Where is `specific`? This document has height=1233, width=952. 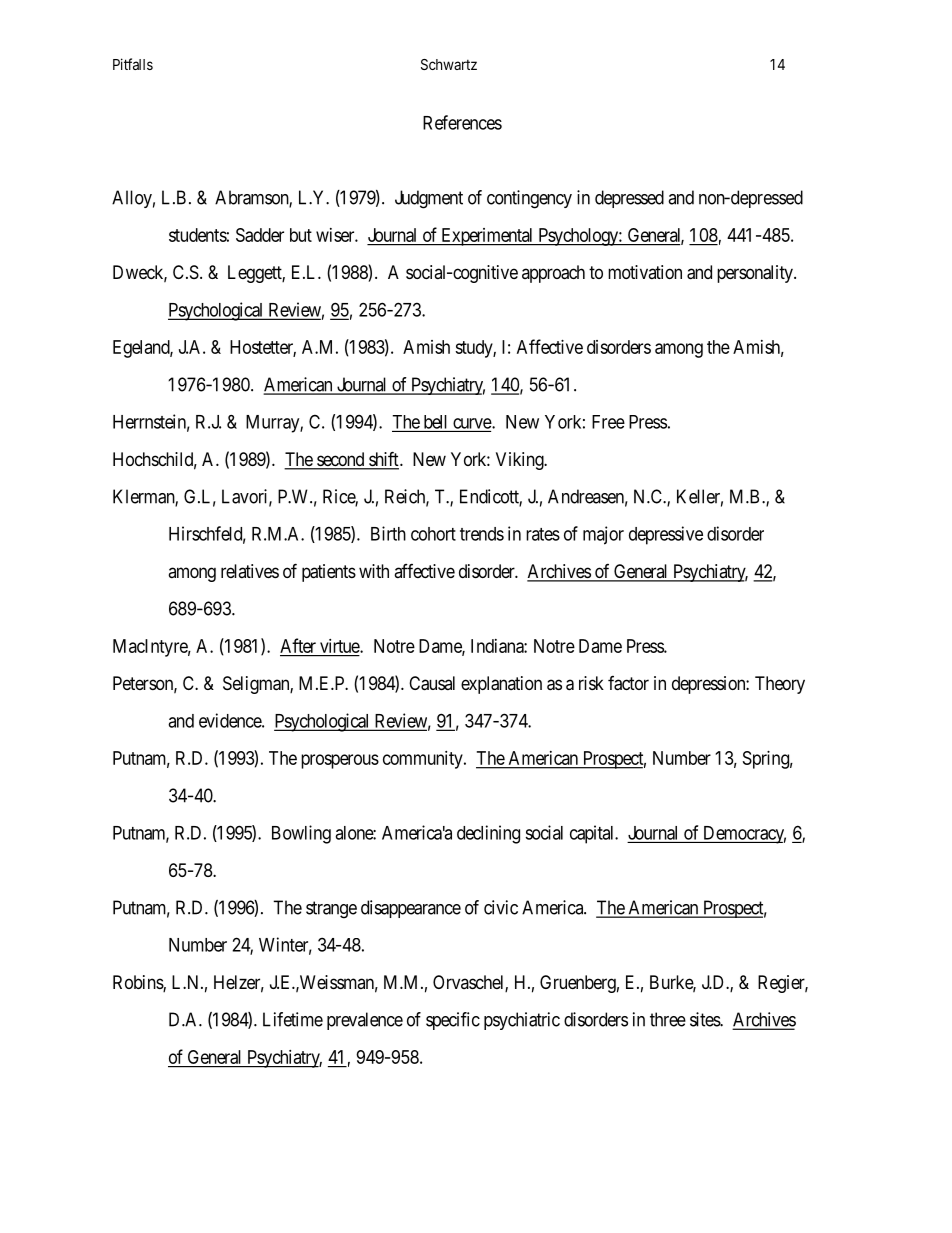
specific is located at coordinates (453, 1021).
